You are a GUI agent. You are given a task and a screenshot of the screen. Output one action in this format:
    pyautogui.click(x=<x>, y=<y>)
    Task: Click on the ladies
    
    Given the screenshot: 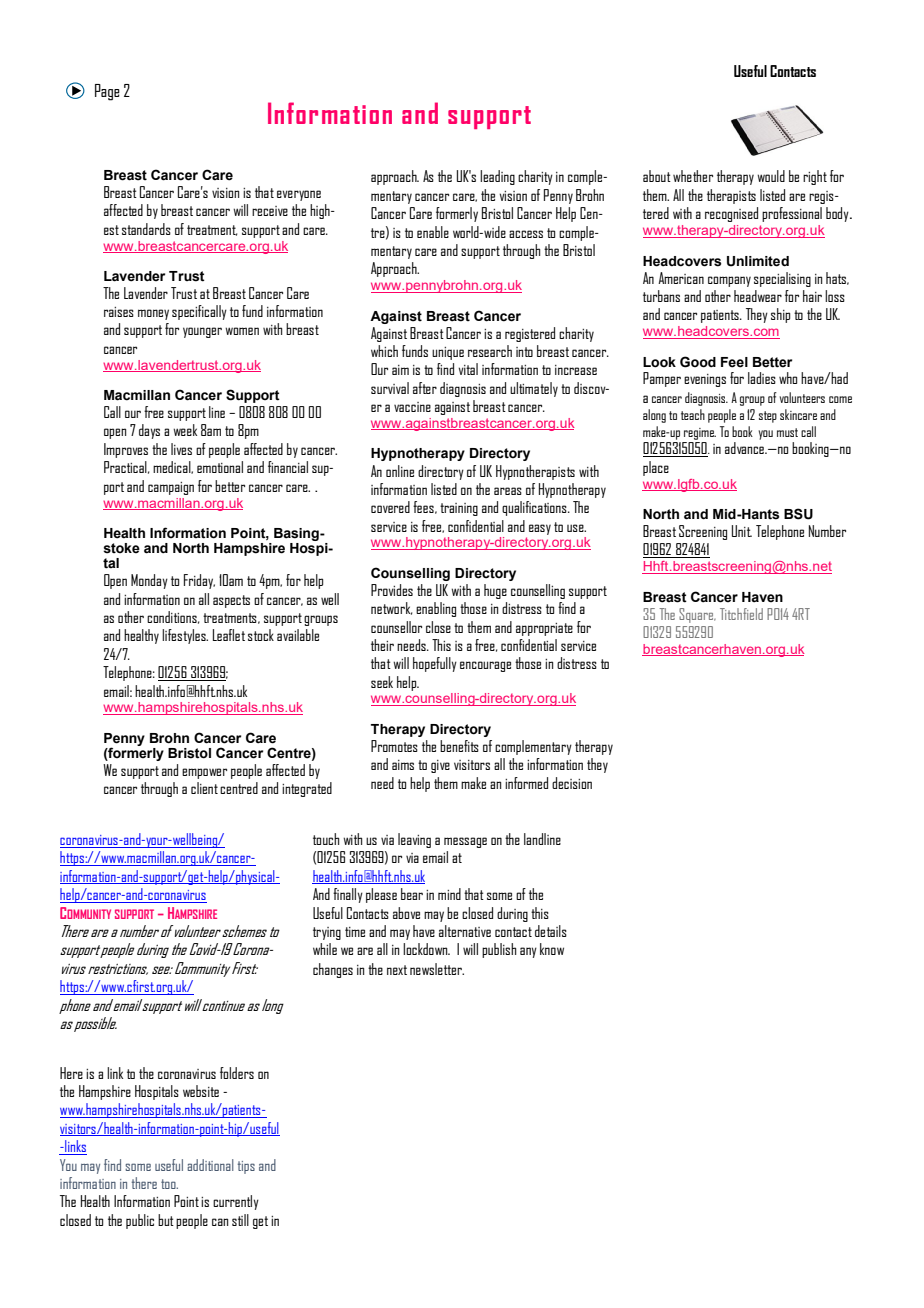 What is the action you would take?
    pyautogui.click(x=762, y=378)
